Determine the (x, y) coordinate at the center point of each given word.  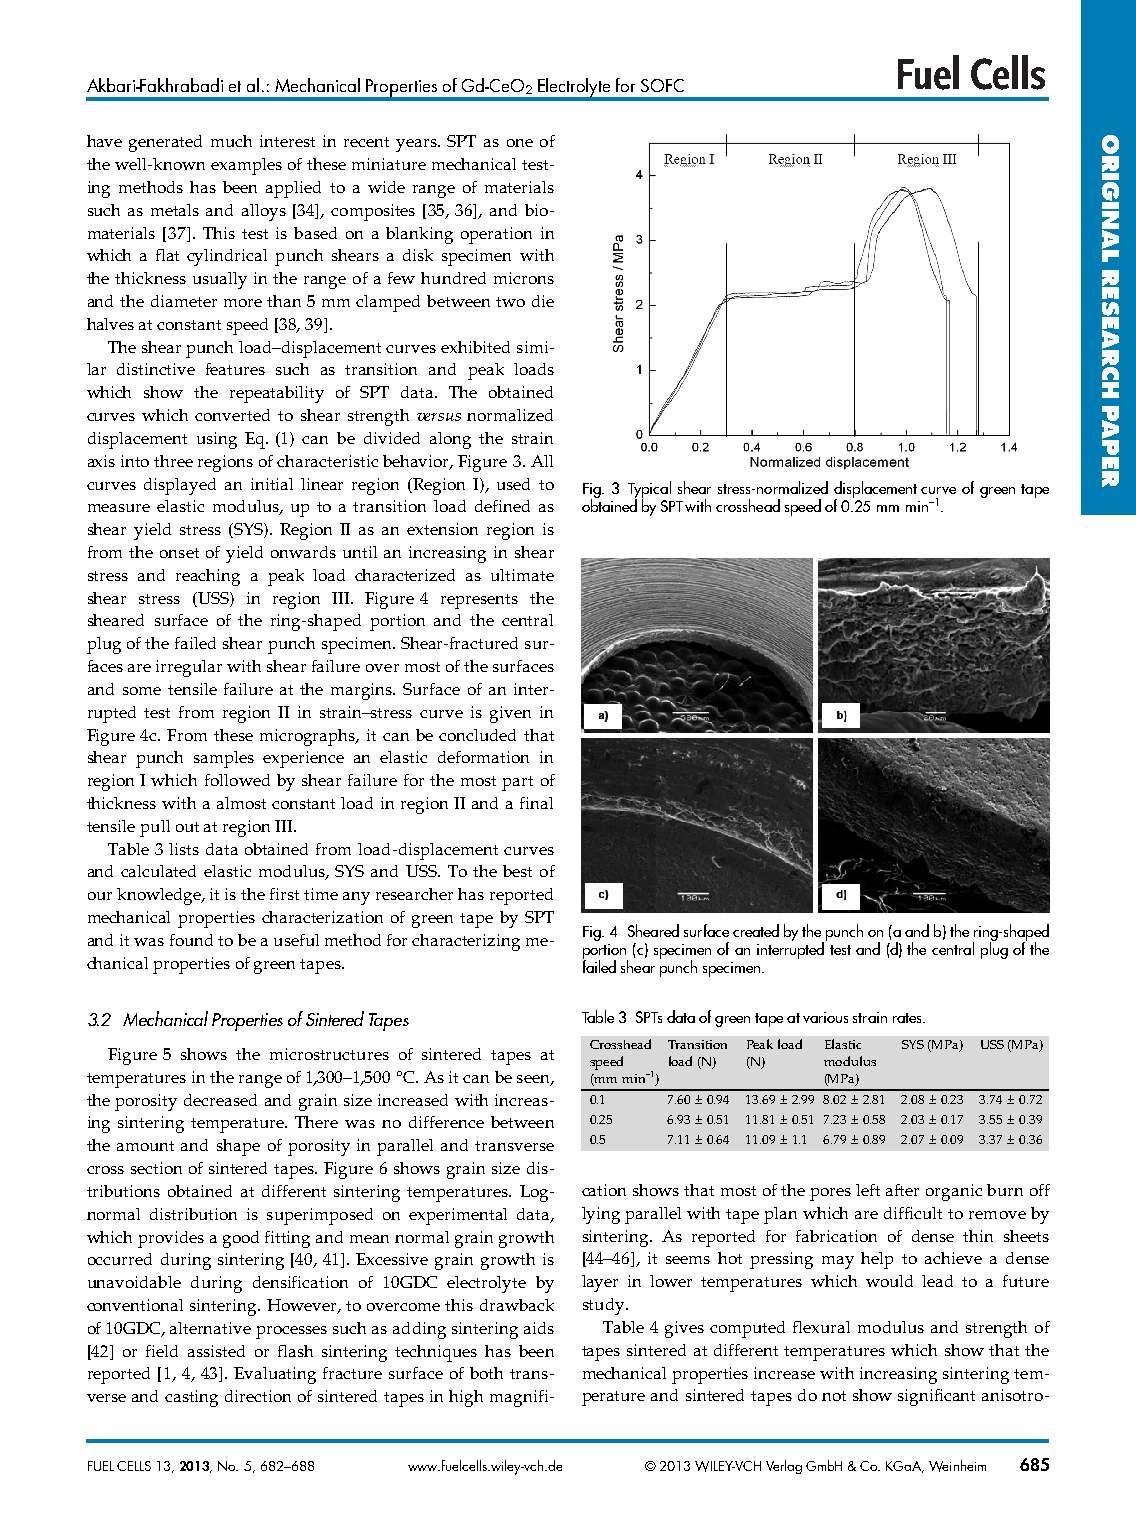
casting (191, 1398)
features (235, 369)
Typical (649, 491)
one (520, 143)
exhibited (475, 347)
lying (601, 1215)
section (156, 1168)
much (231, 141)
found (191, 940)
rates (908, 1018)
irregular (189, 668)
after (902, 1190)
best (517, 871)
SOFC (662, 85)
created (756, 930)
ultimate (522, 575)
